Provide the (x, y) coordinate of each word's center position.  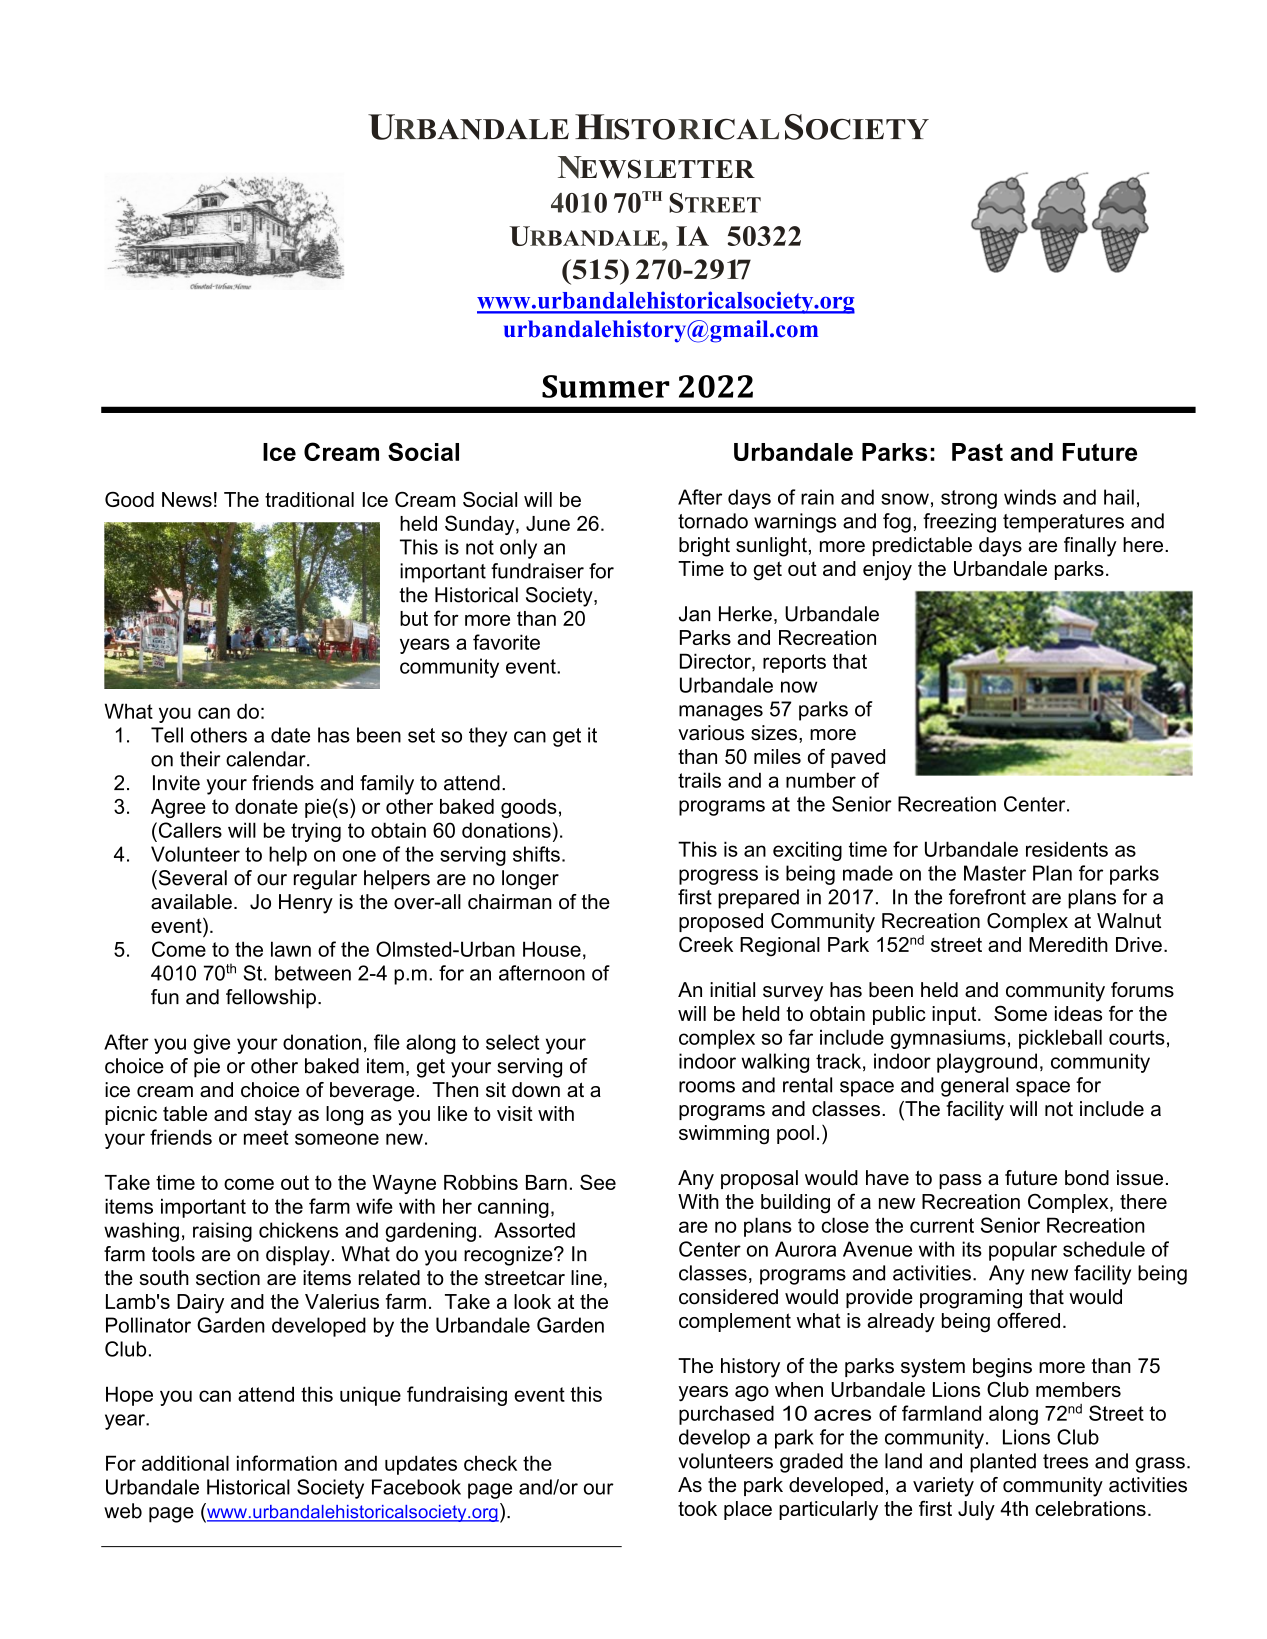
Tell (167, 735)
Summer (606, 386)
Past (977, 452)
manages (721, 713)
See (598, 1182)
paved (858, 758)
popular (1023, 1251)
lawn (291, 949)
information (287, 1463)
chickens (298, 1230)
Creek (706, 944)
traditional (309, 499)
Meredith (1068, 944)
